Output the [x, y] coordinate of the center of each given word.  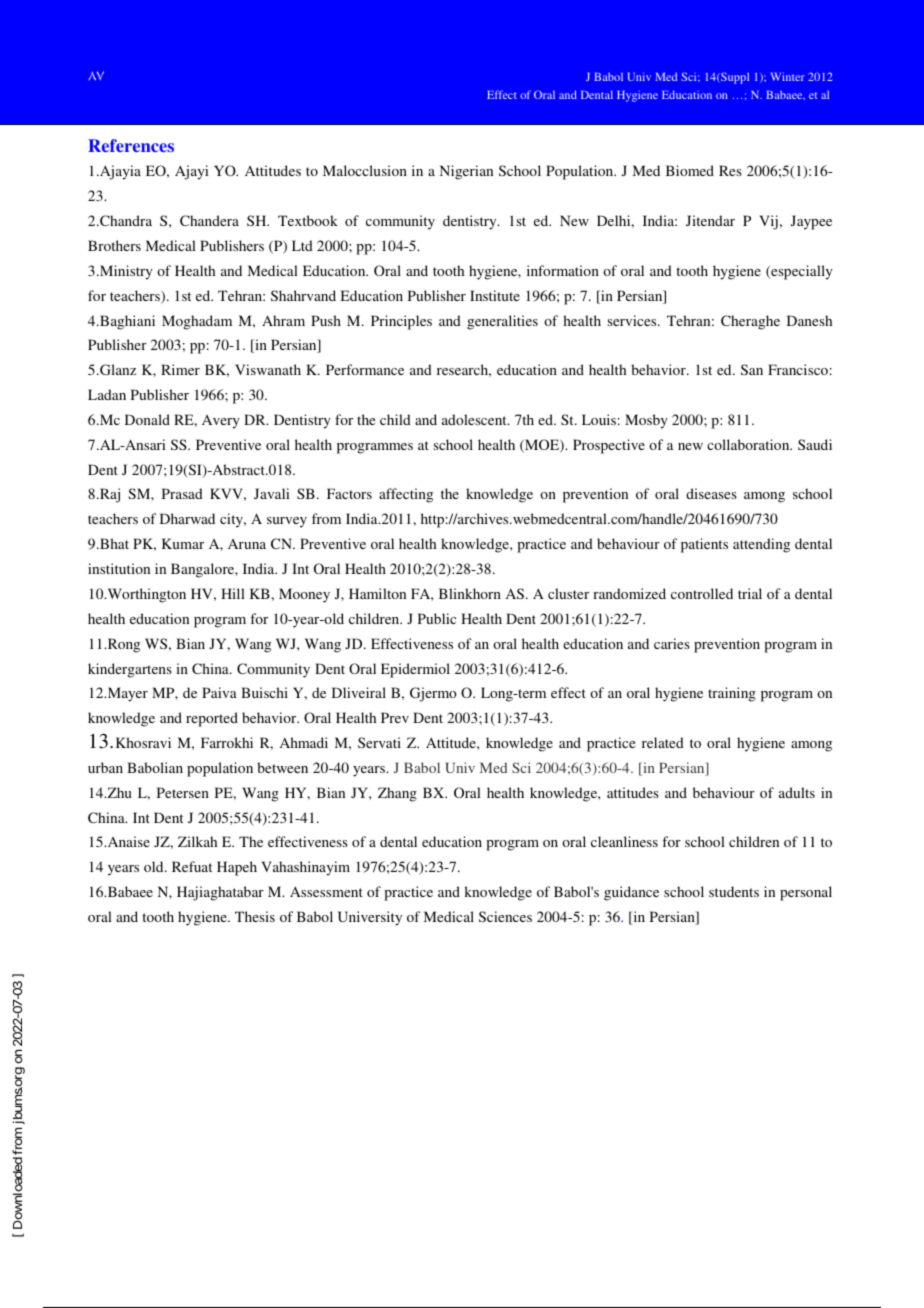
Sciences [505, 916]
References [131, 145]
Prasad [182, 493]
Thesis [255, 916]
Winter [788, 76]
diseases [711, 493]
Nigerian [466, 172]
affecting [406, 495]
